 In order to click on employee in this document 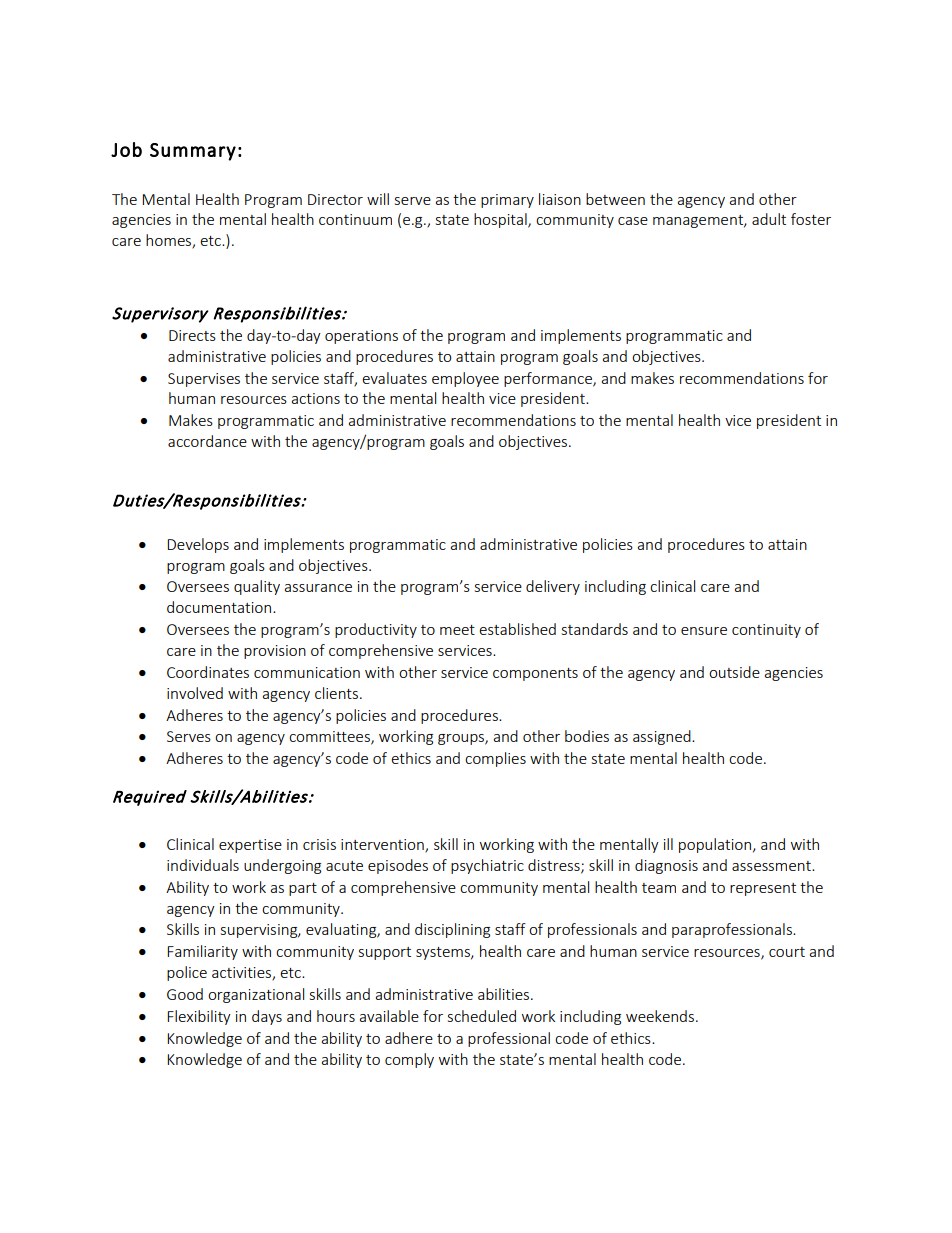, I will do `click(465, 379)`.
